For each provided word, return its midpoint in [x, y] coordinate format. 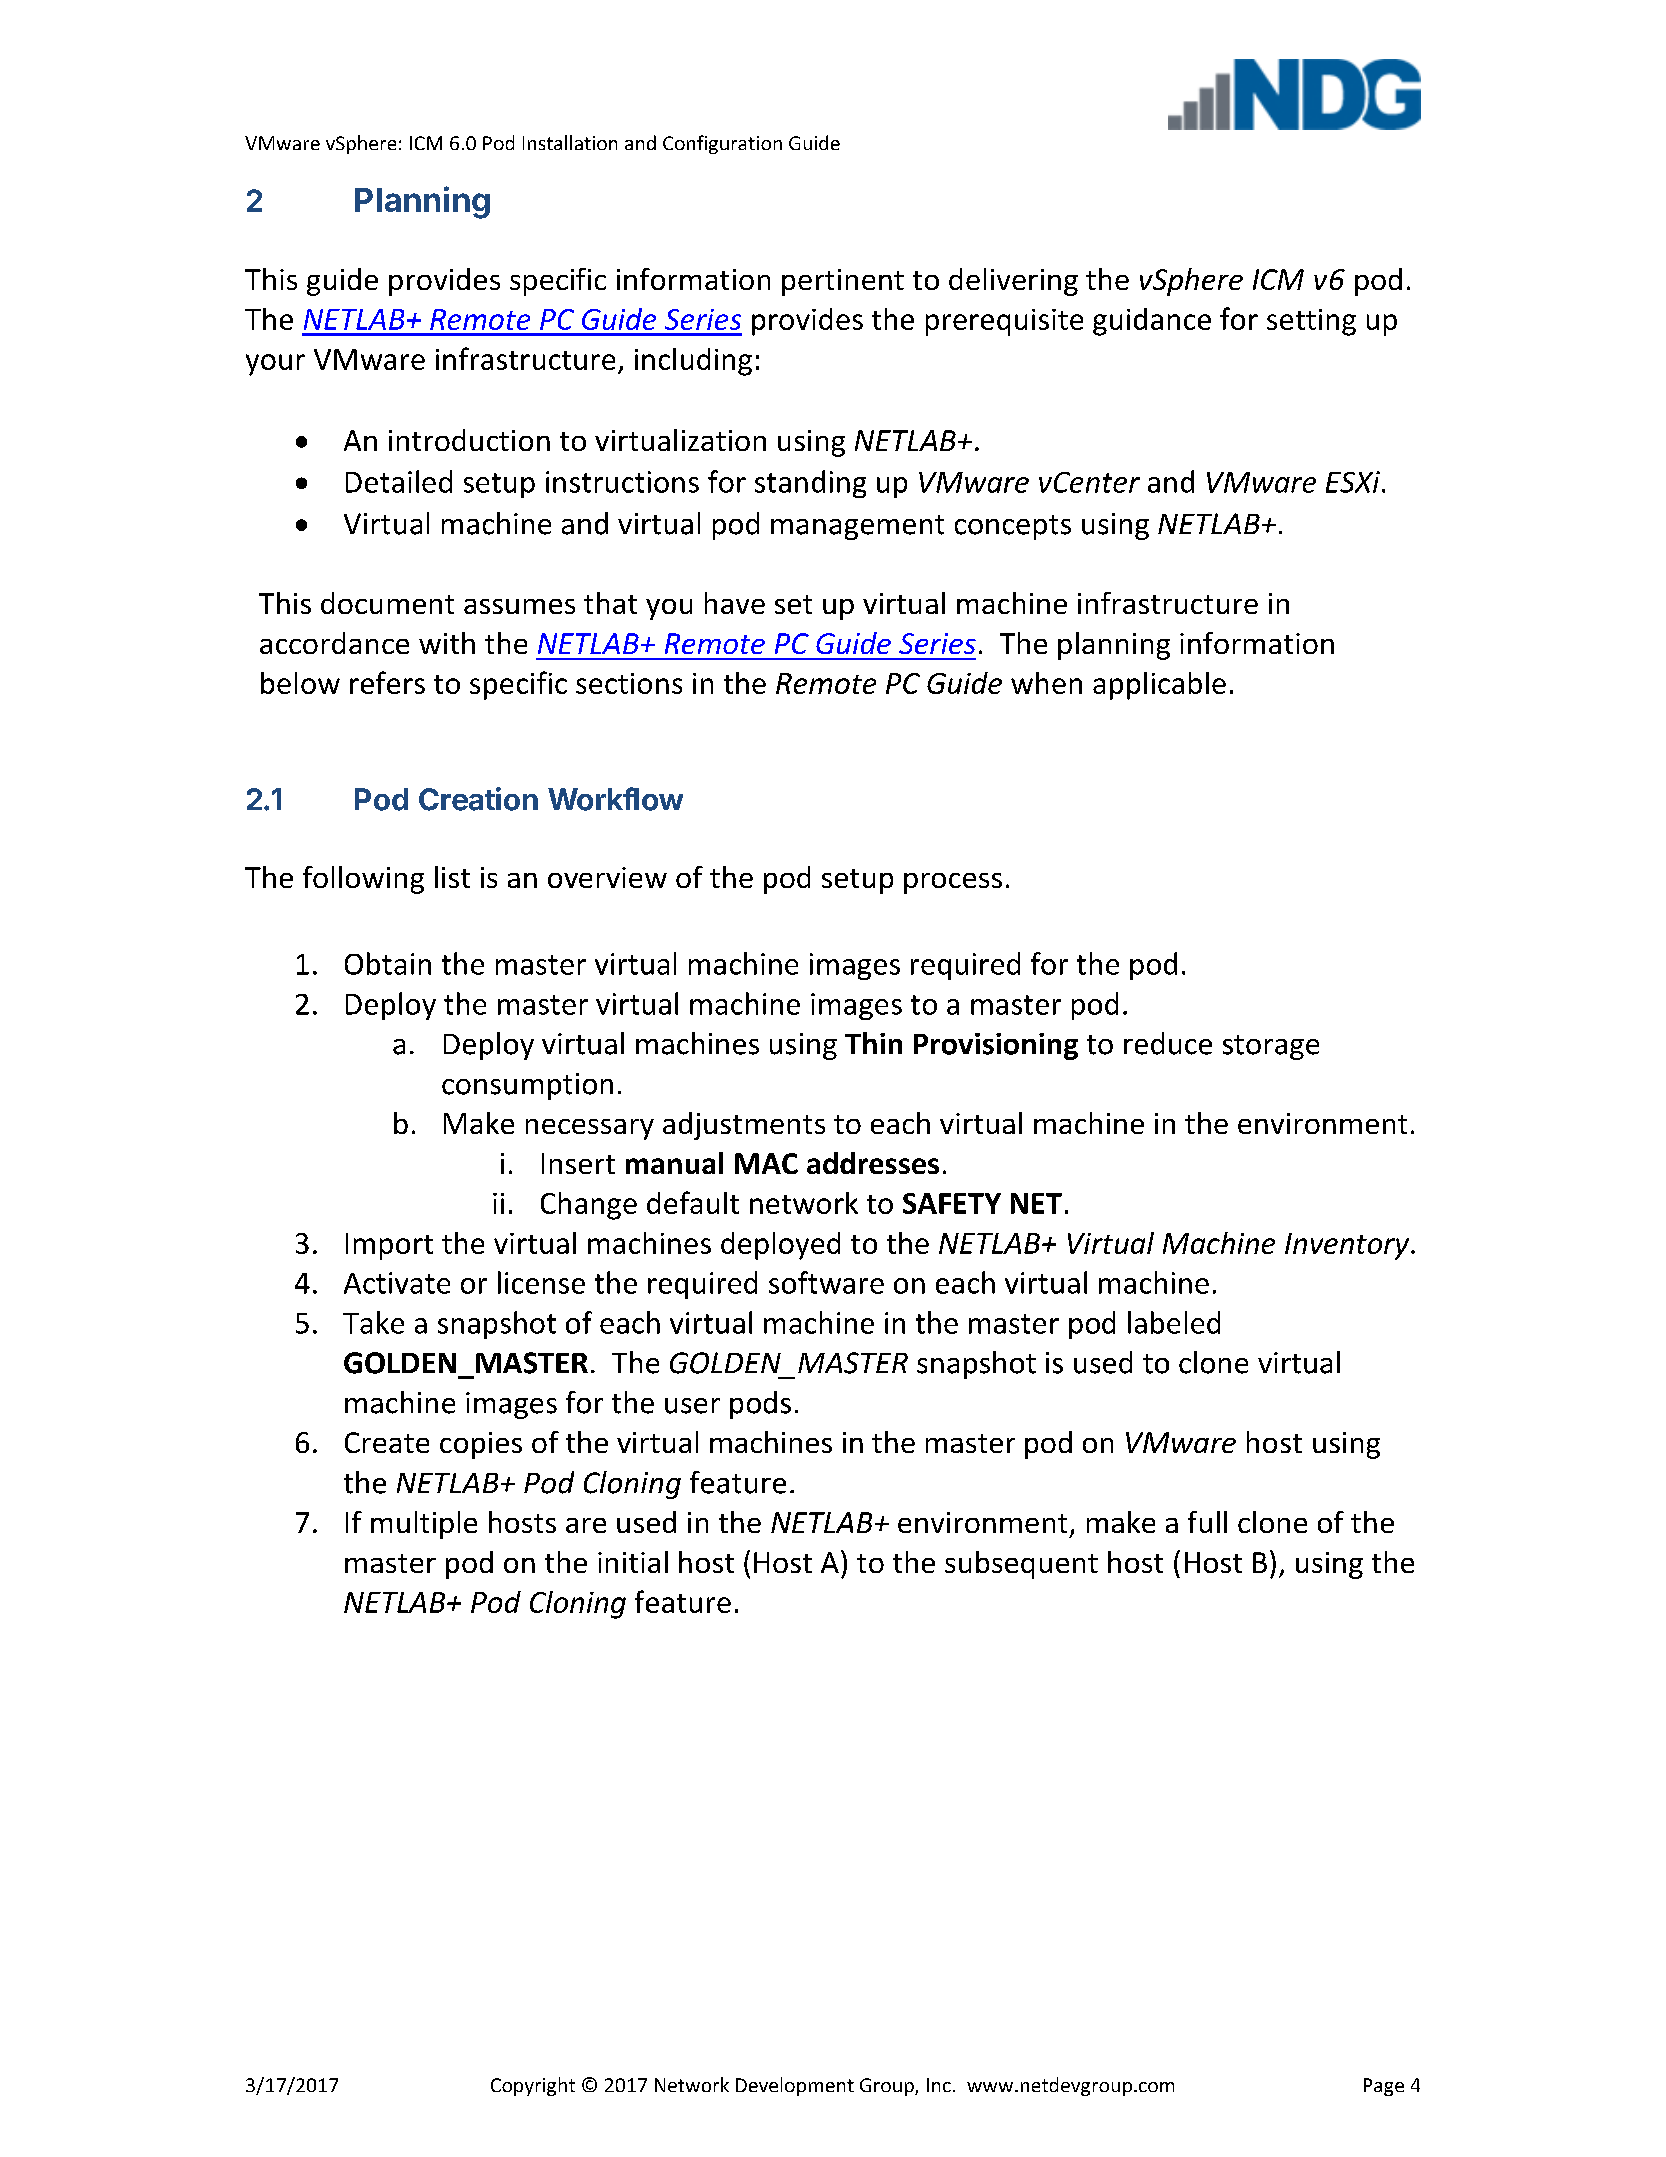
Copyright [533, 2086]
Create [387, 1442]
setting [1311, 322]
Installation [570, 142]
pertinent [843, 282]
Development [795, 2086]
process [953, 883]
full [1207, 1522]
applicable [1159, 686]
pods [760, 1405]
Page [1384, 2087]
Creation [478, 799]
